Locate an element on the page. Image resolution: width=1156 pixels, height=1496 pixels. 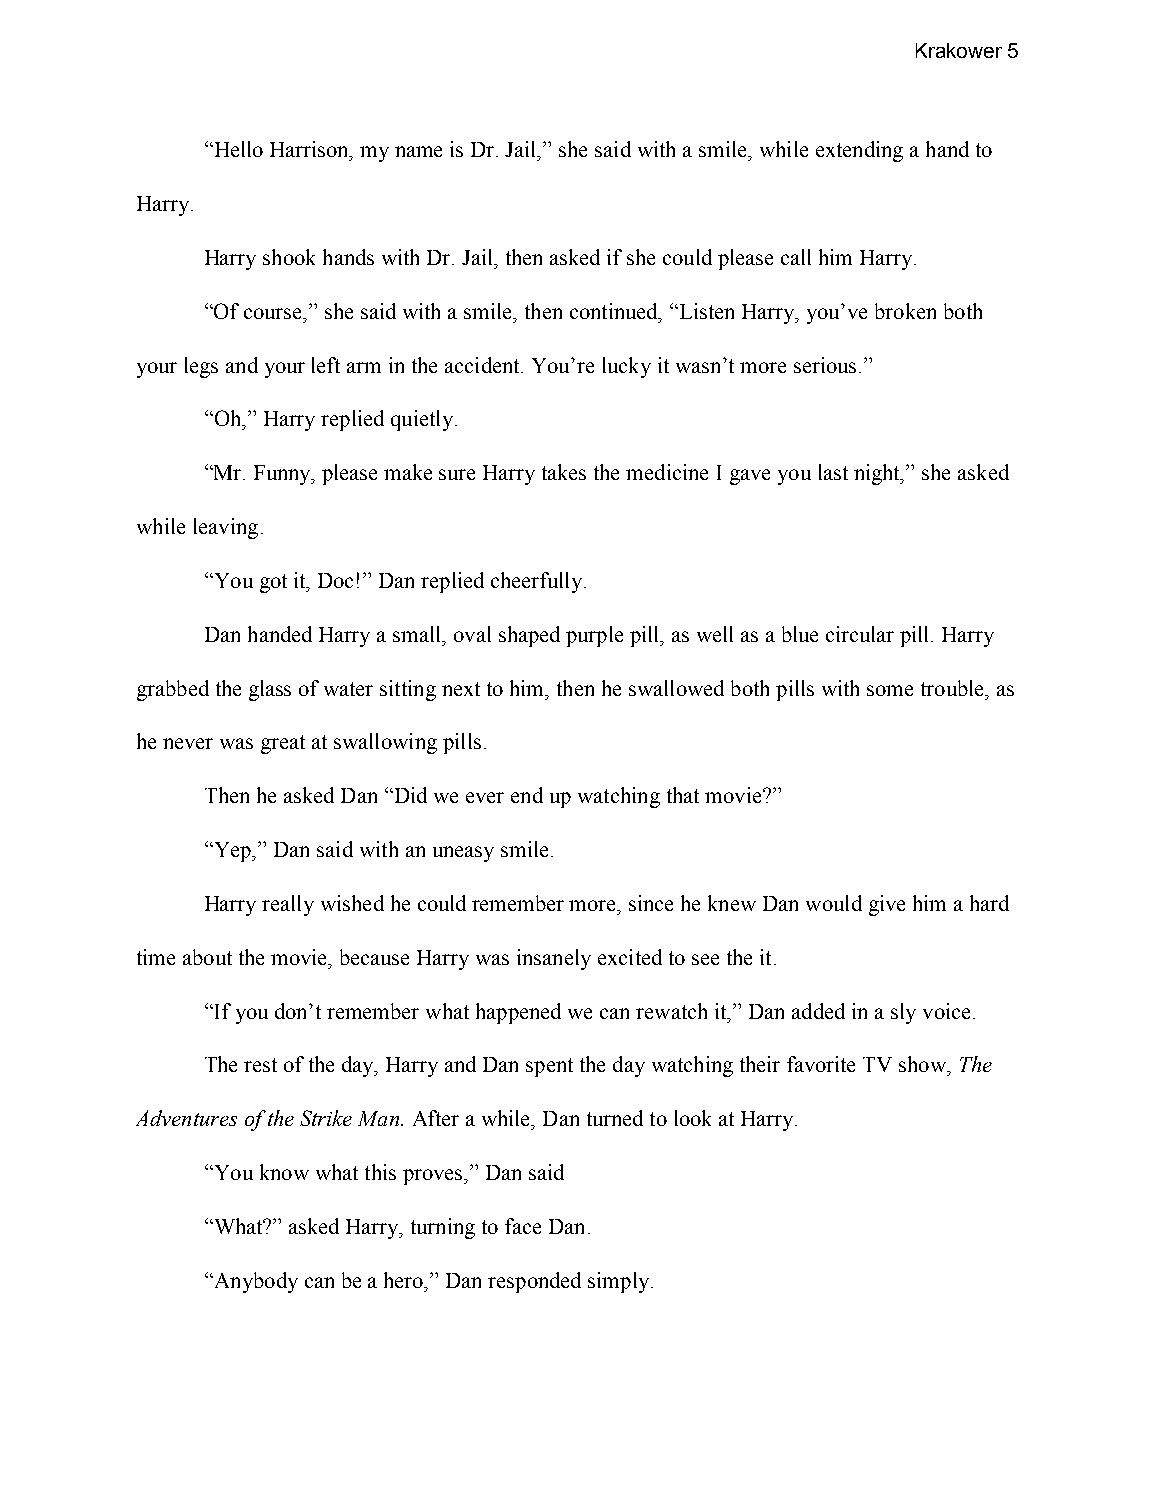
name is located at coordinates (418, 151).
